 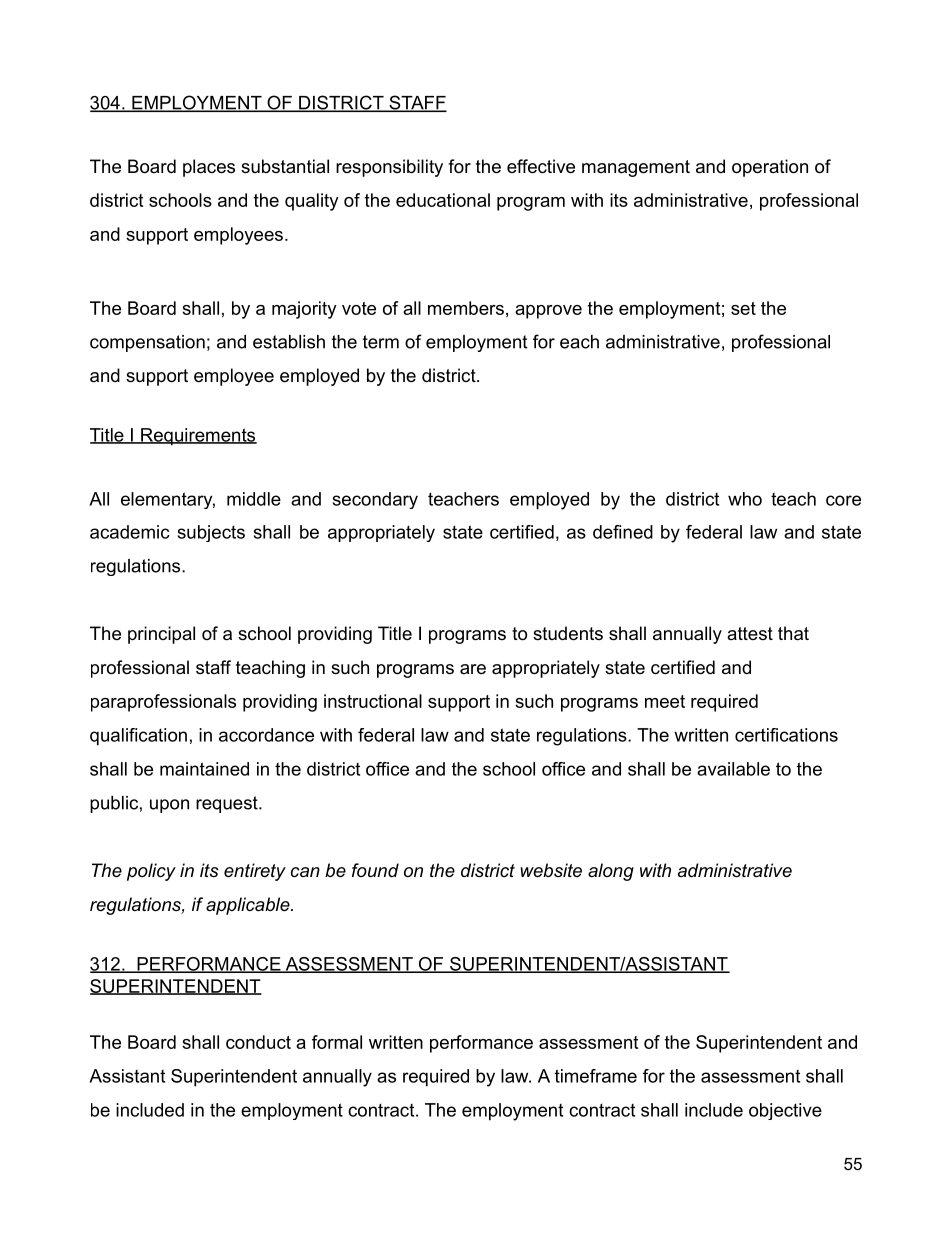 What do you see at coordinates (258, 1042) in the screenshot?
I see `conduct` at bounding box center [258, 1042].
